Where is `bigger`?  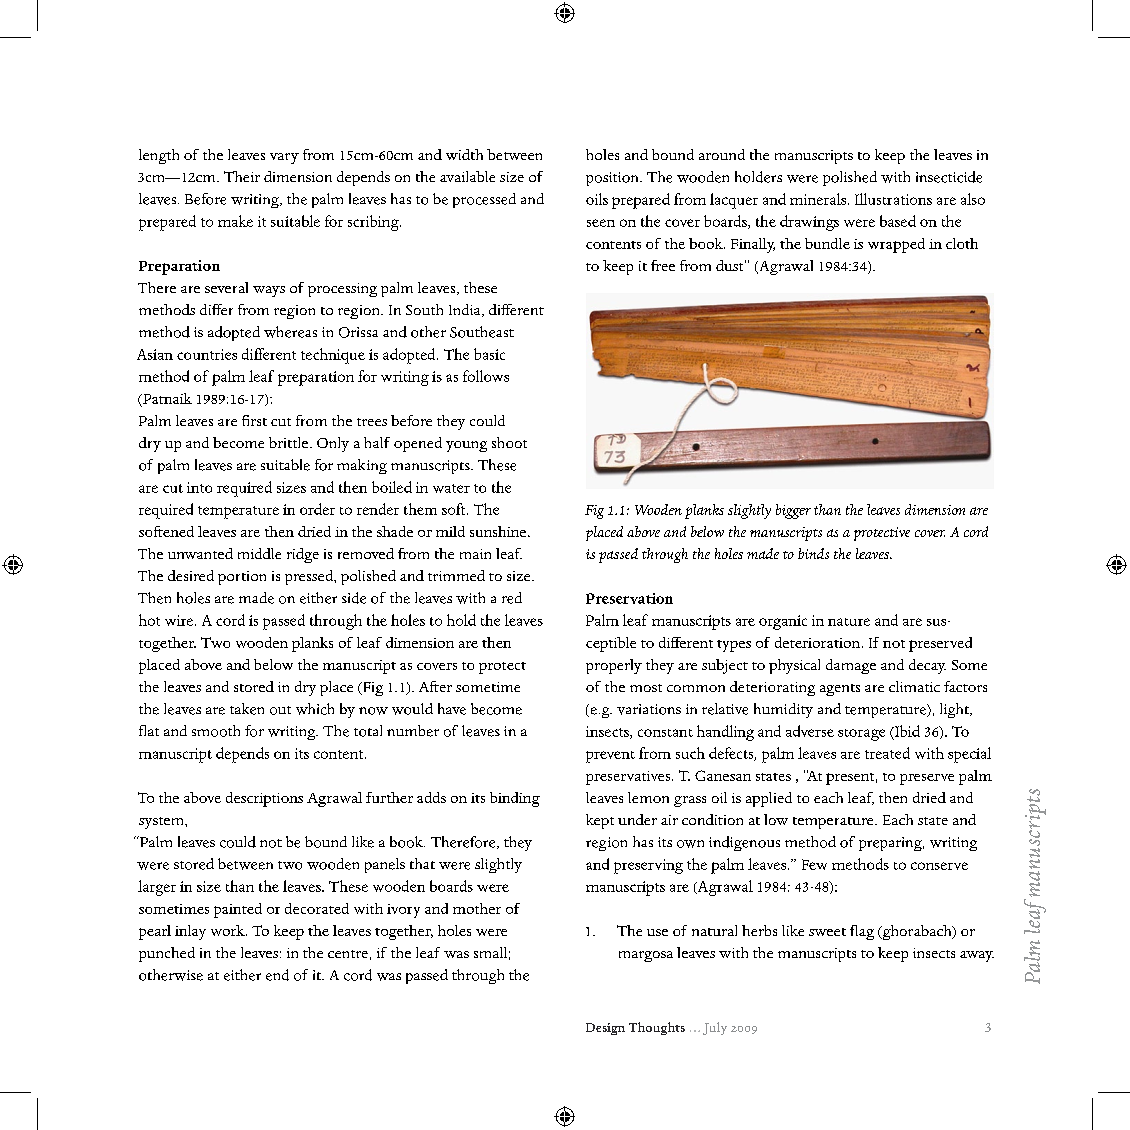
bigger is located at coordinates (793, 511).
